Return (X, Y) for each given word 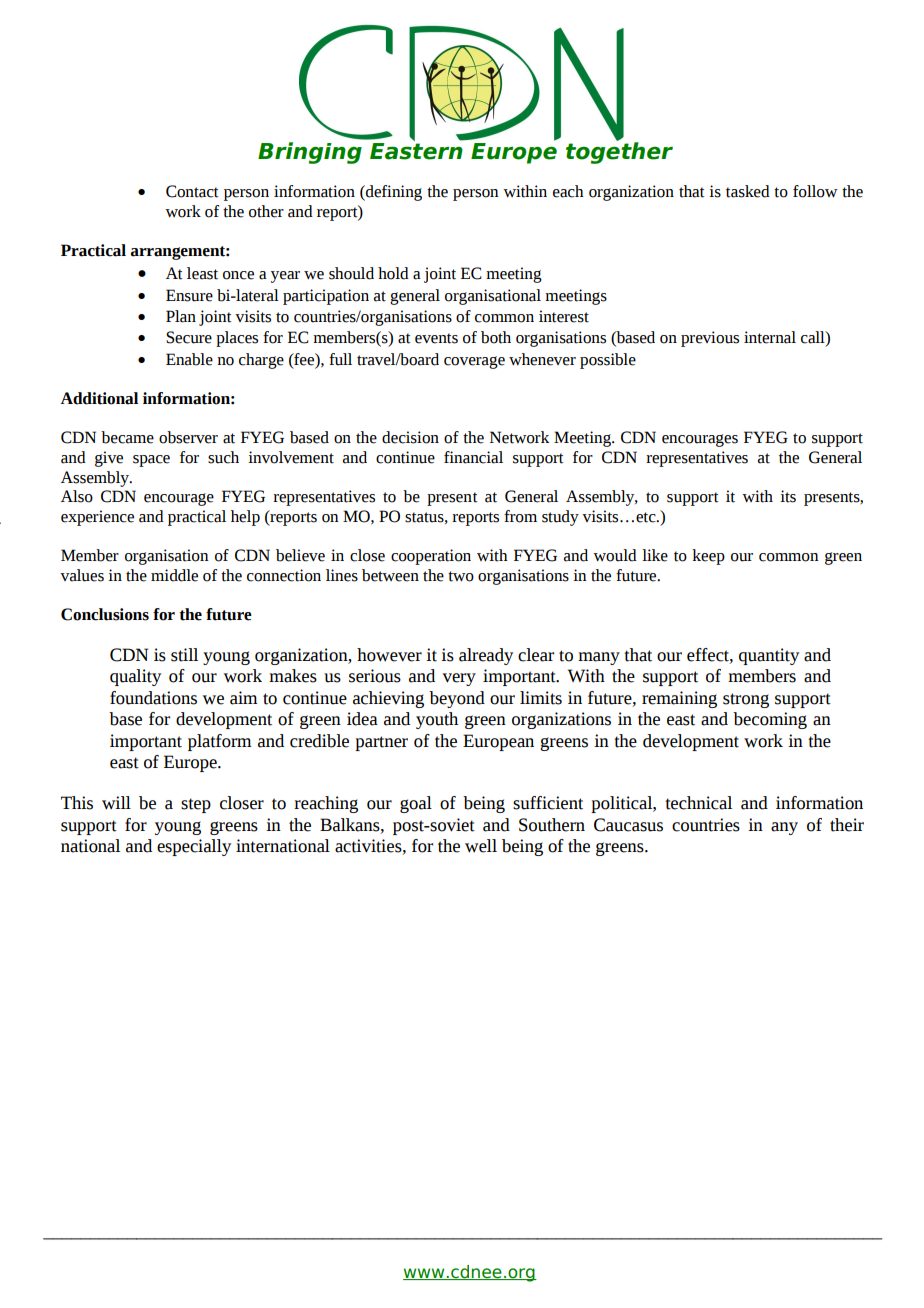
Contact (192, 191)
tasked (748, 191)
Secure (189, 337)
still (184, 655)
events (436, 338)
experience (97, 518)
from (520, 516)
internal (770, 337)
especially (194, 847)
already (486, 656)
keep (708, 557)
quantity (769, 656)
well (481, 846)
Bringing (310, 153)
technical (698, 803)
